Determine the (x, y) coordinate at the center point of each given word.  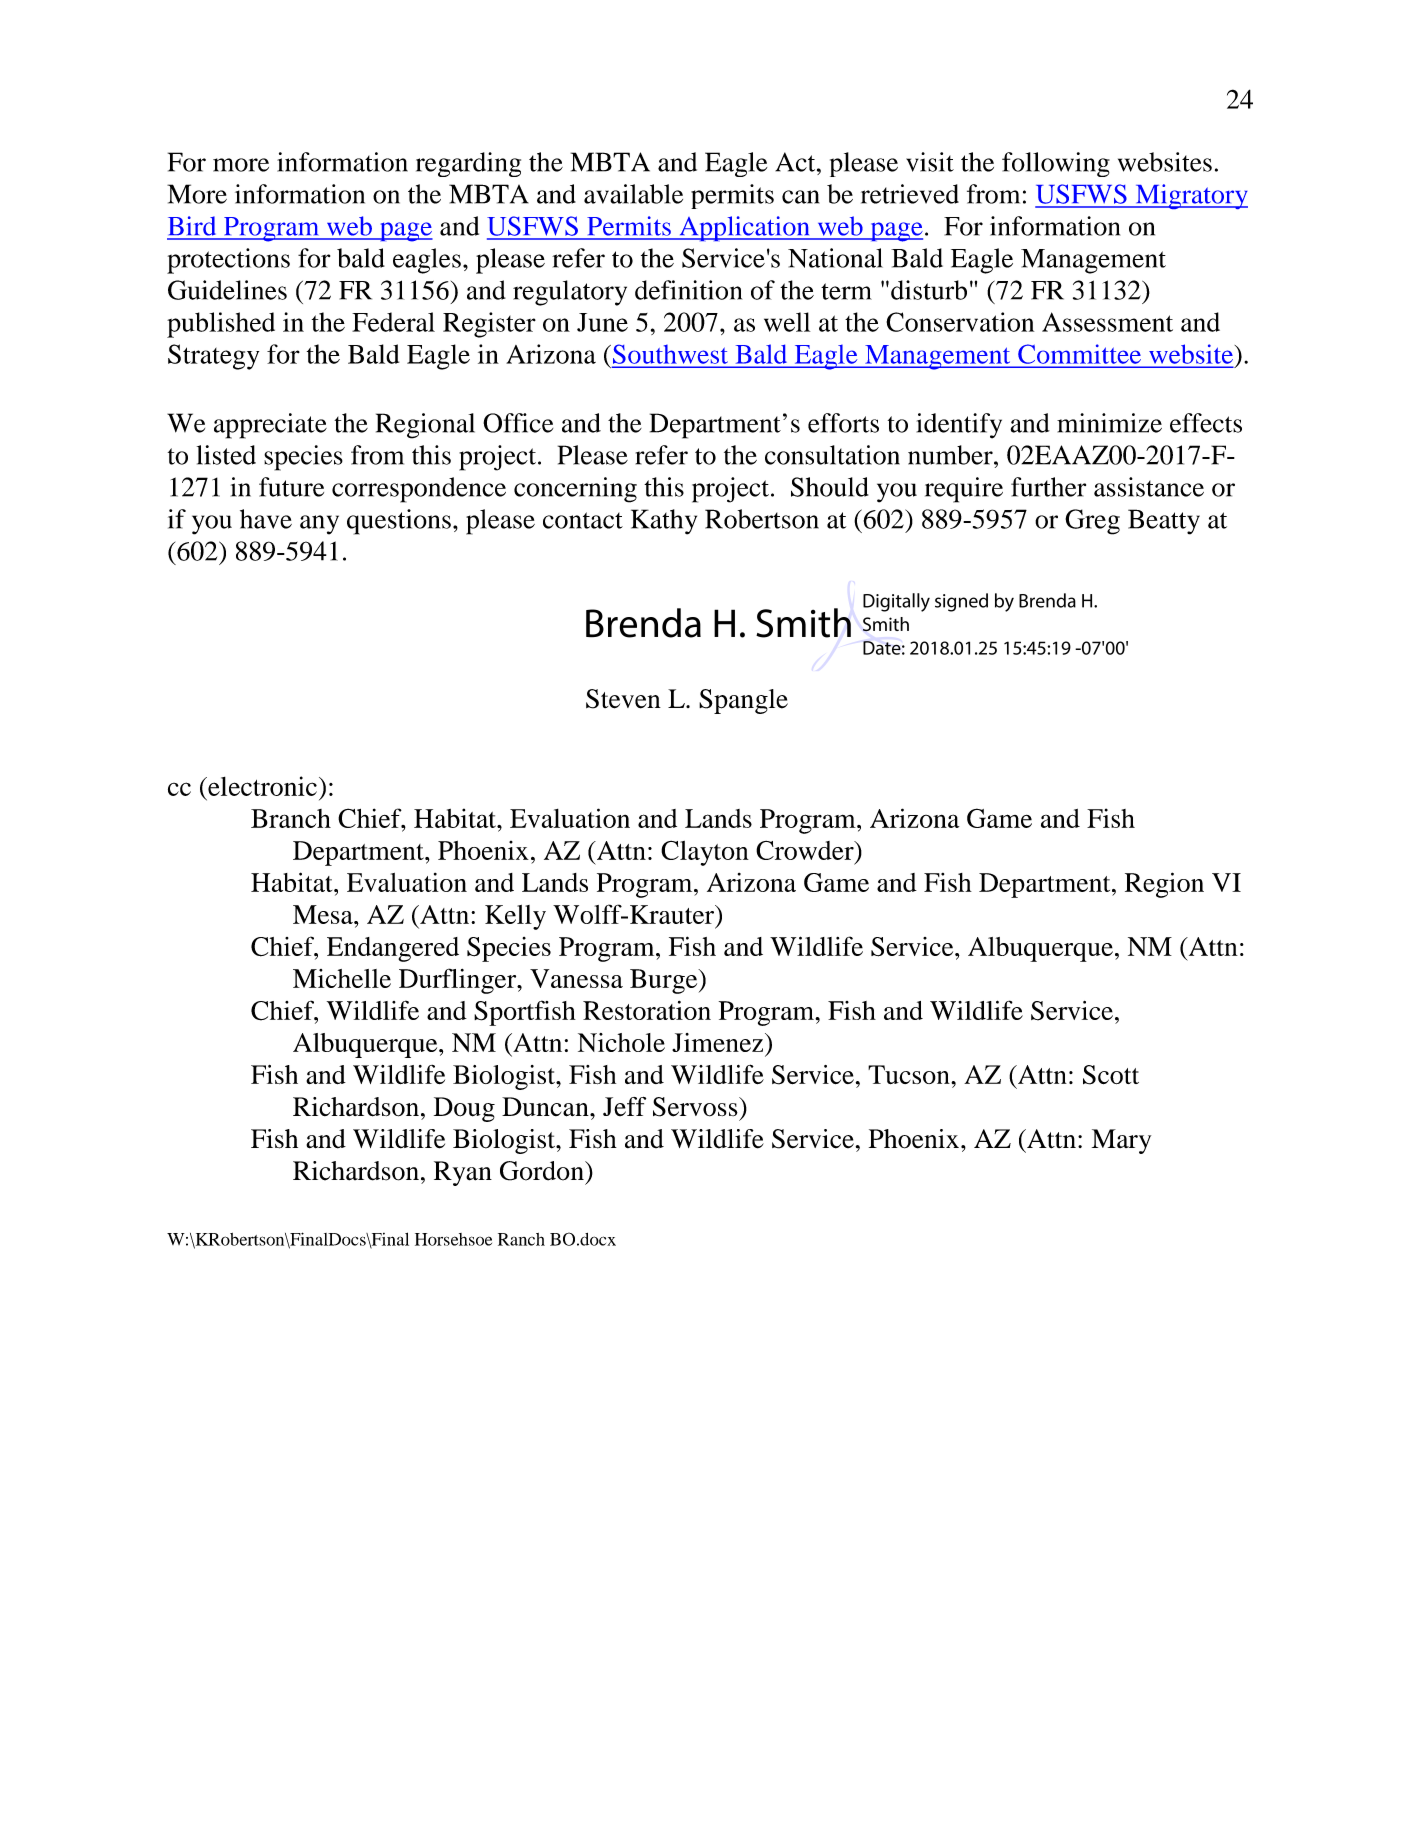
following (1056, 164)
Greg (1092, 522)
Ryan (463, 1173)
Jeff (624, 1106)
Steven (623, 699)
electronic (261, 786)
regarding (468, 164)
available (633, 194)
